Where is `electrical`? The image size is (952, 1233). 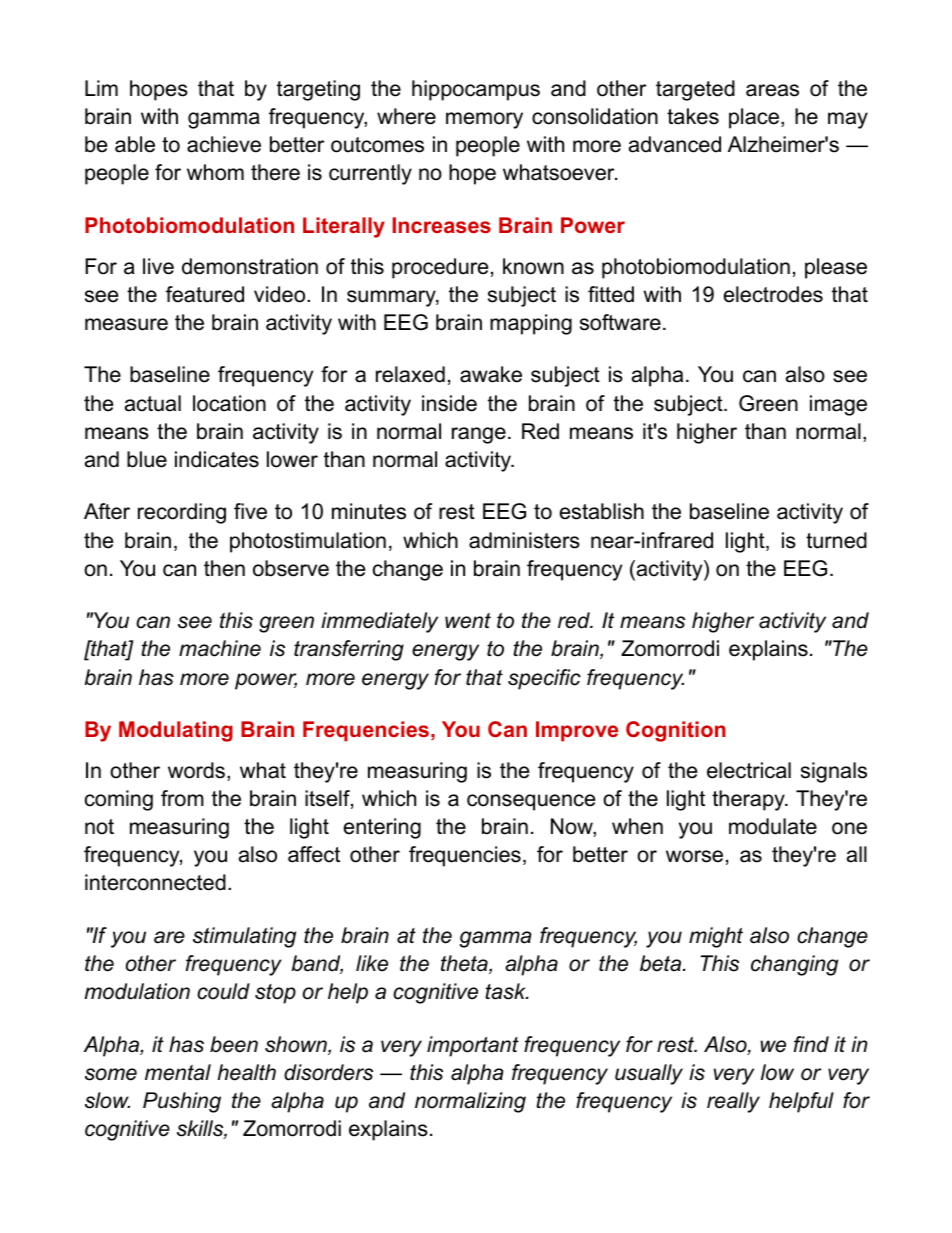 electrical is located at coordinates (749, 770).
